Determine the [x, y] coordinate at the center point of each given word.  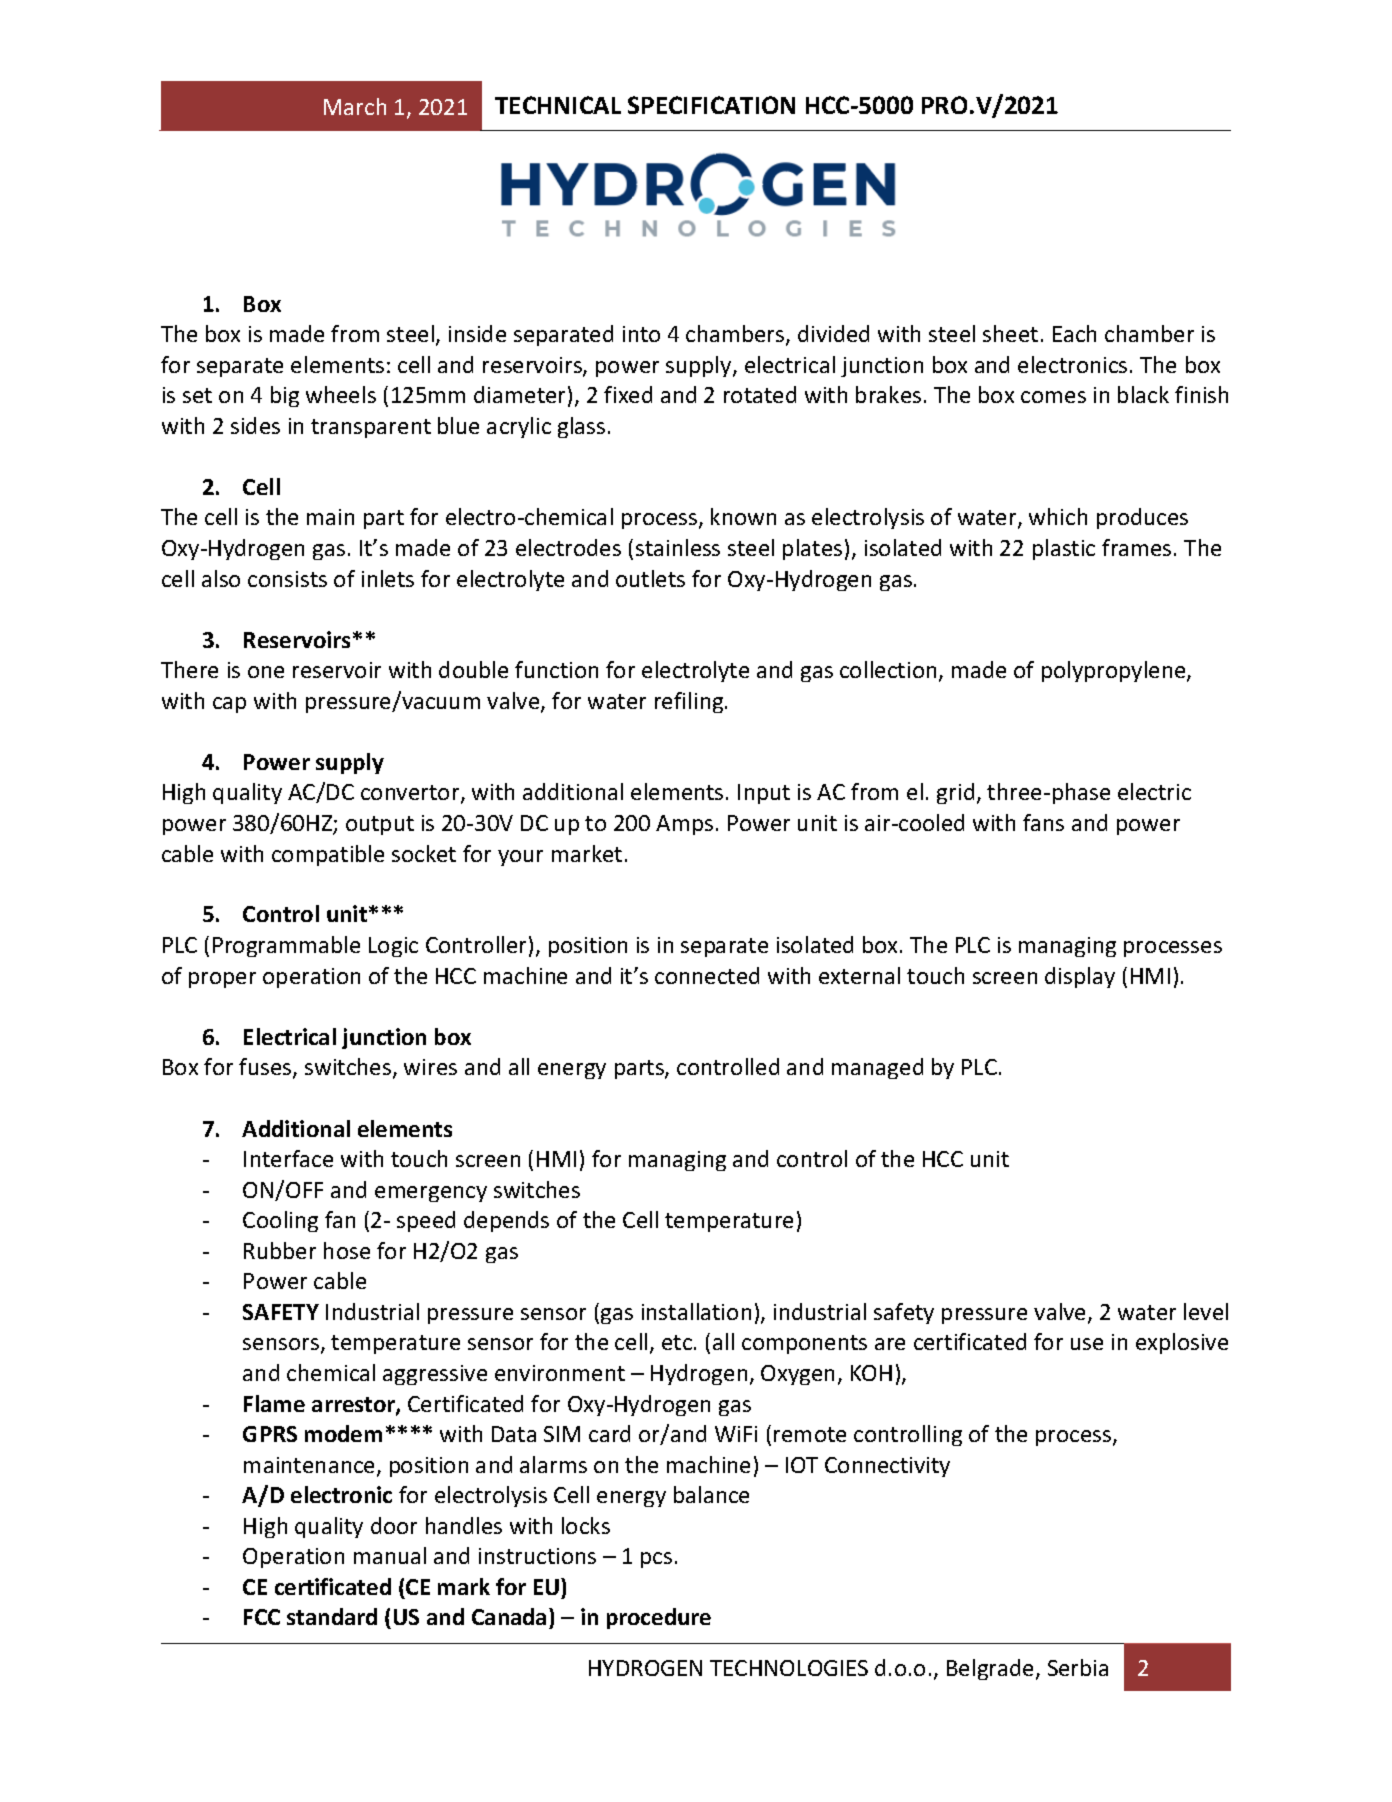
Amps [684, 825]
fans [1043, 822]
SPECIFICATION [711, 105]
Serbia [1078, 1667]
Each [1074, 333]
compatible [328, 855]
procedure [659, 1618]
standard [332, 1616]
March [355, 106]
